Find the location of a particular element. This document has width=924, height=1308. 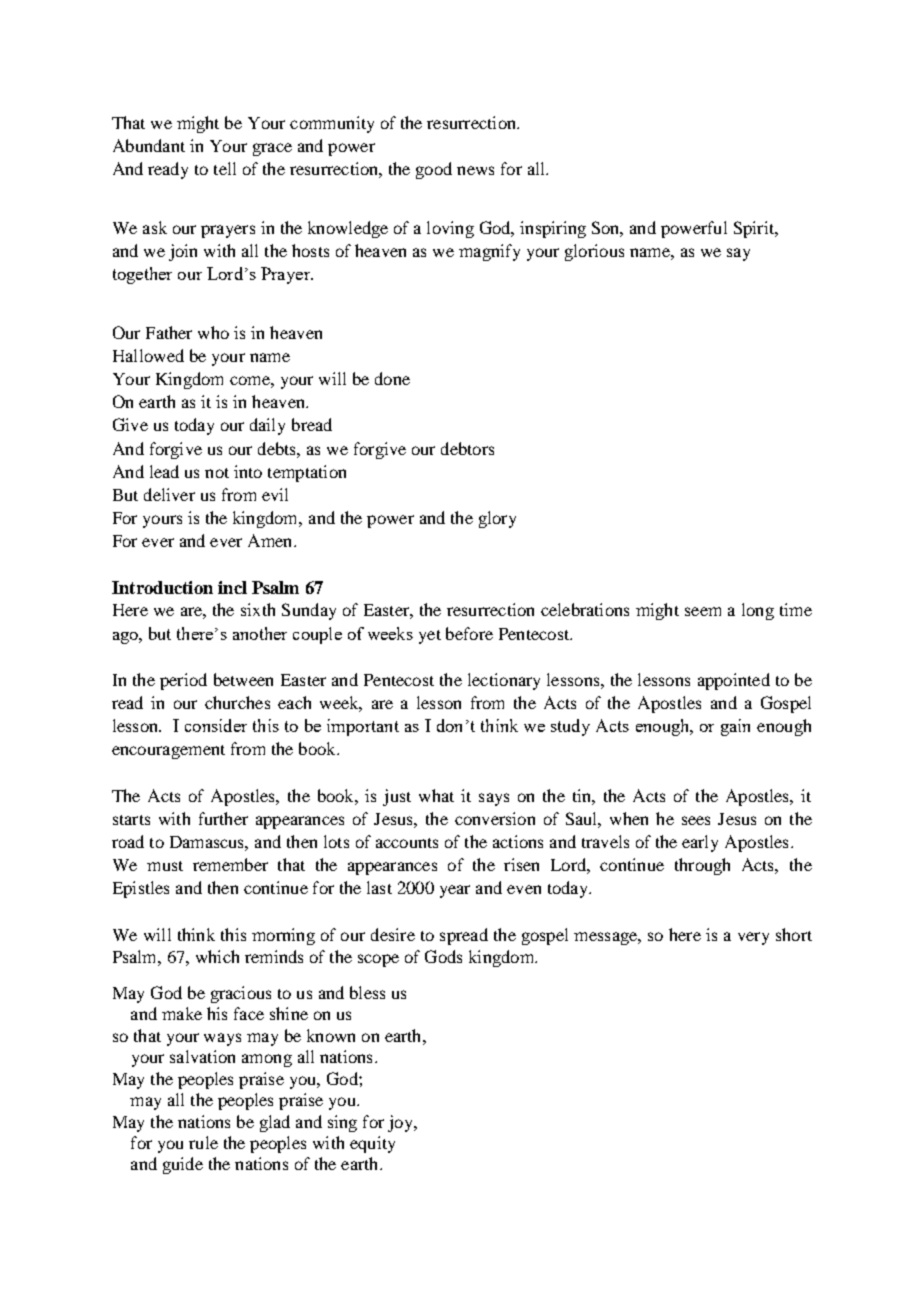

seem is located at coordinates (703, 611).
